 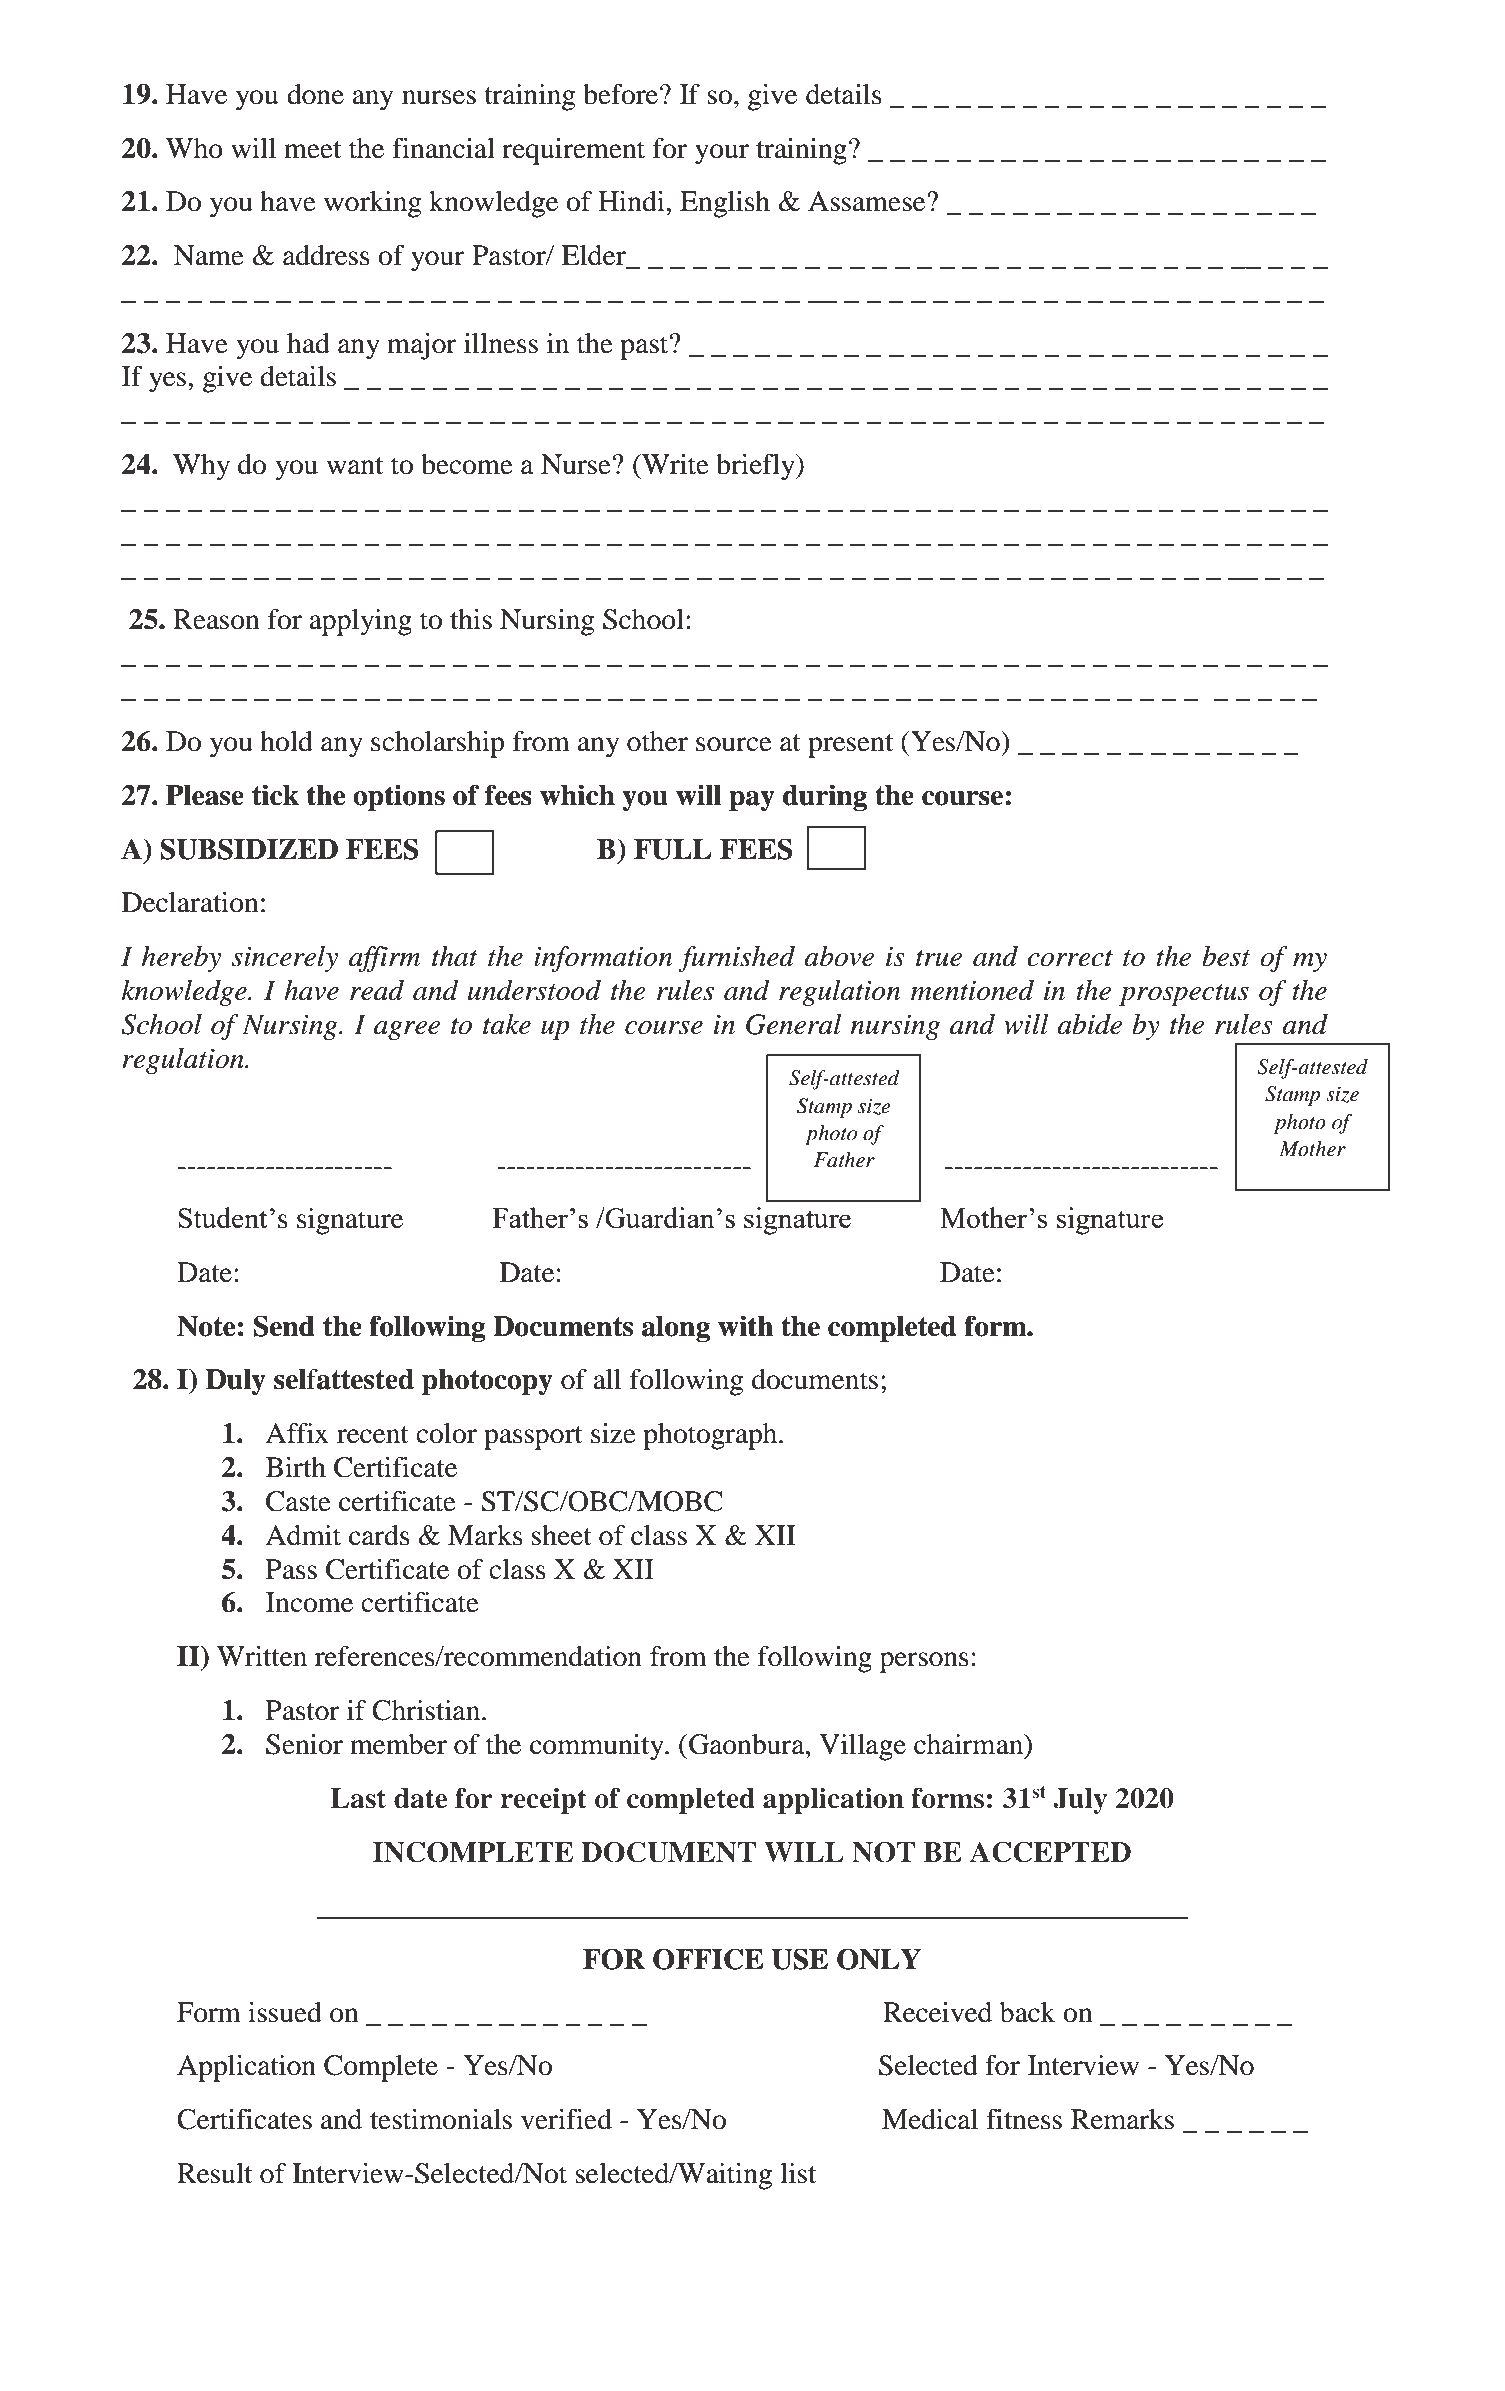 I want to click on issued, so click(x=285, y=2012).
